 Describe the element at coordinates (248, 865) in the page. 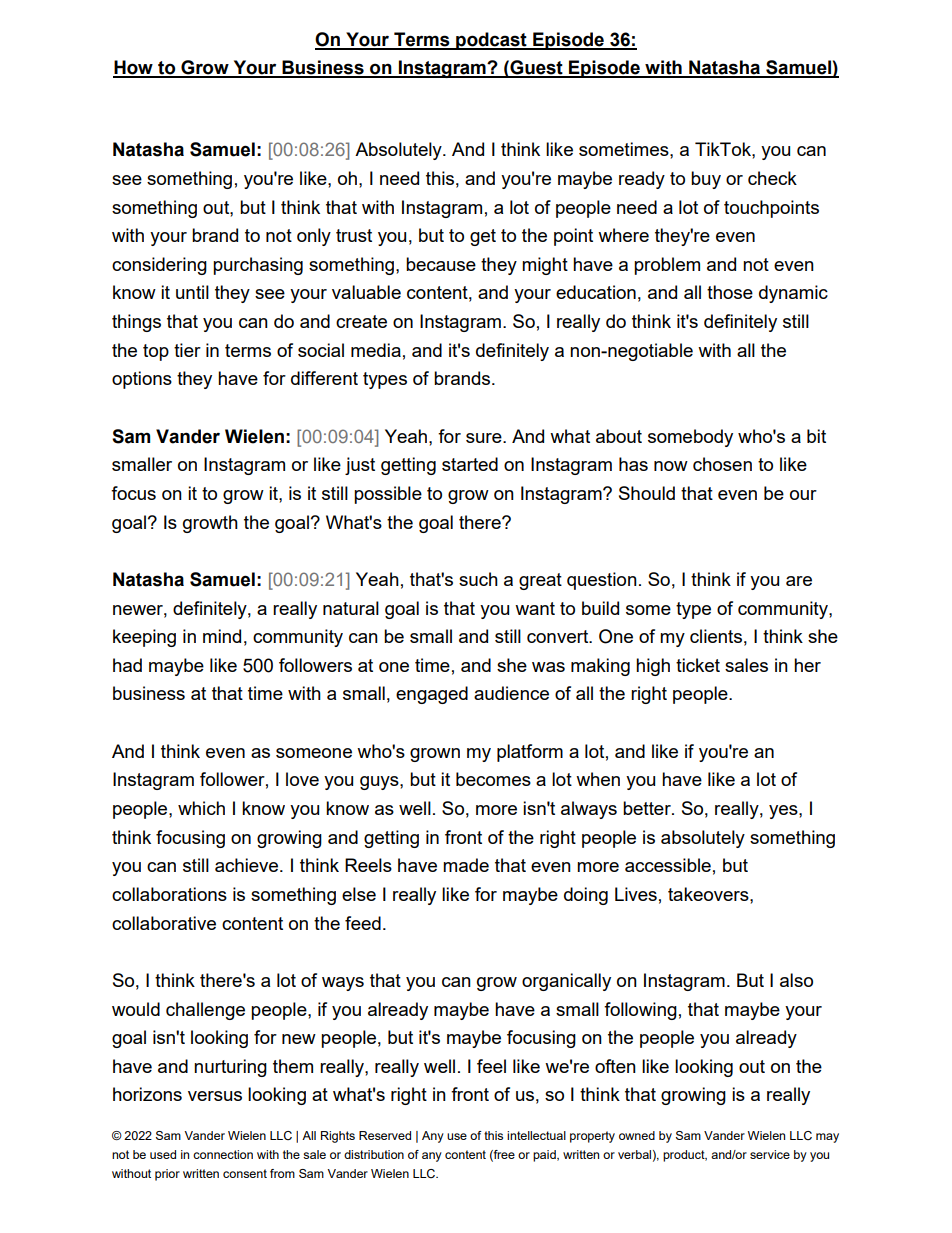

I see `achieve` at that location.
